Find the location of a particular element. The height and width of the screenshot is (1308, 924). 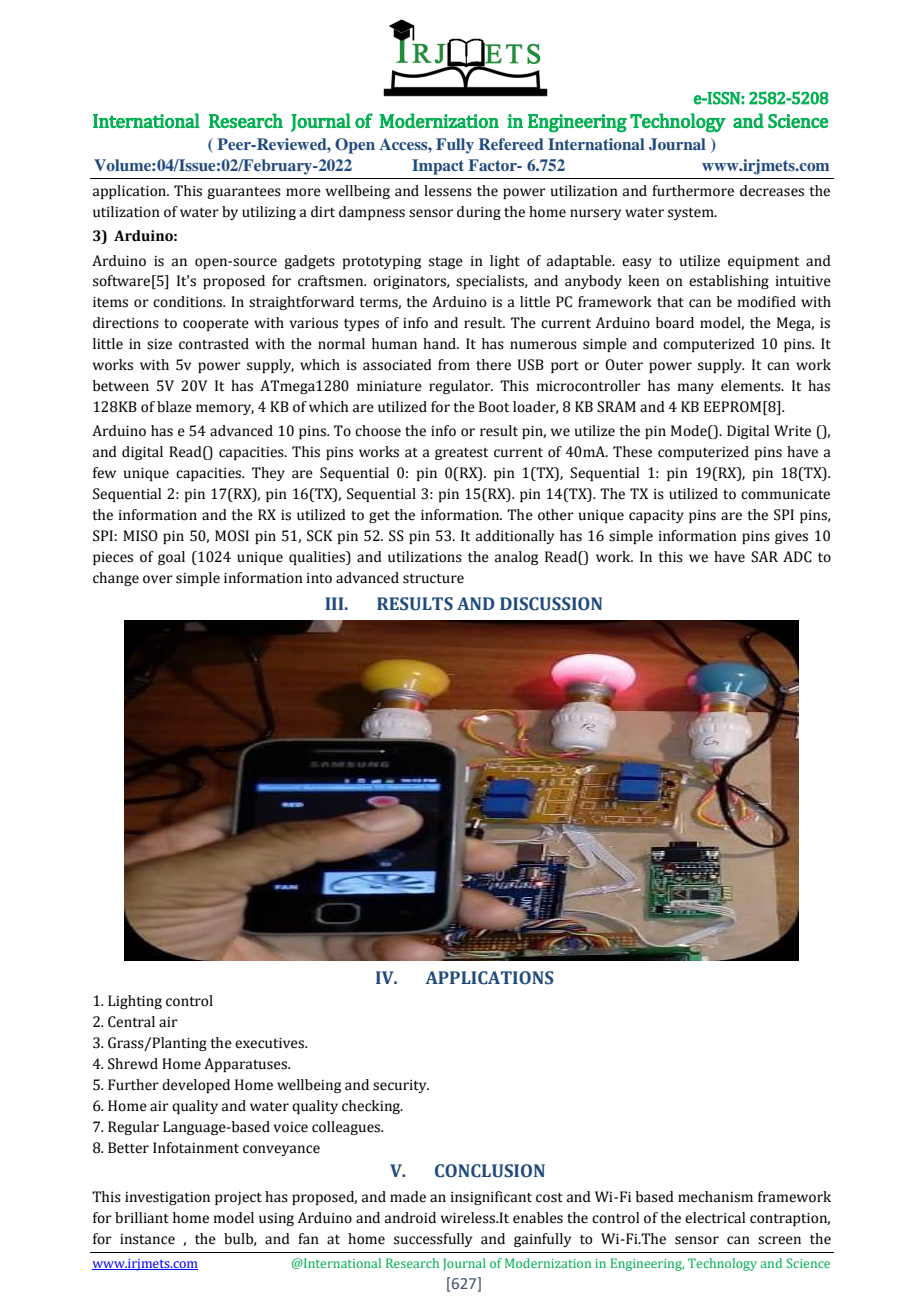

electrical is located at coordinates (715, 1218).
